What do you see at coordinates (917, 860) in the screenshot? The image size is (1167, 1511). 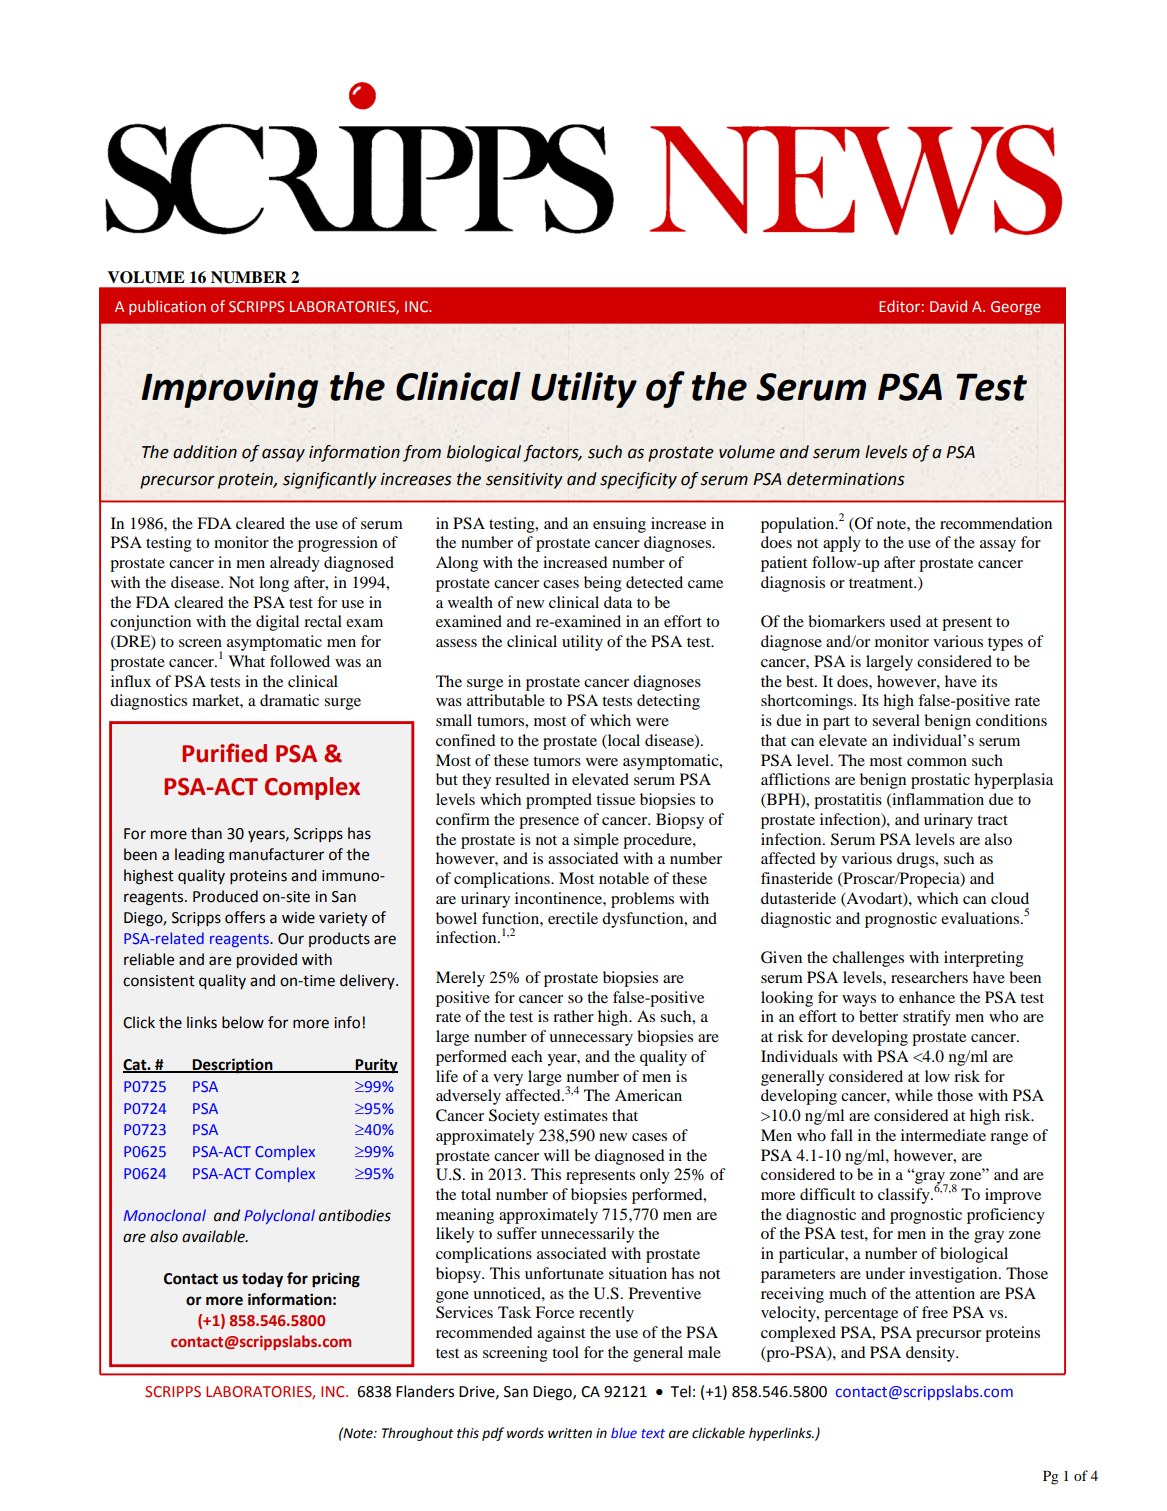 I see `drugs` at bounding box center [917, 860].
